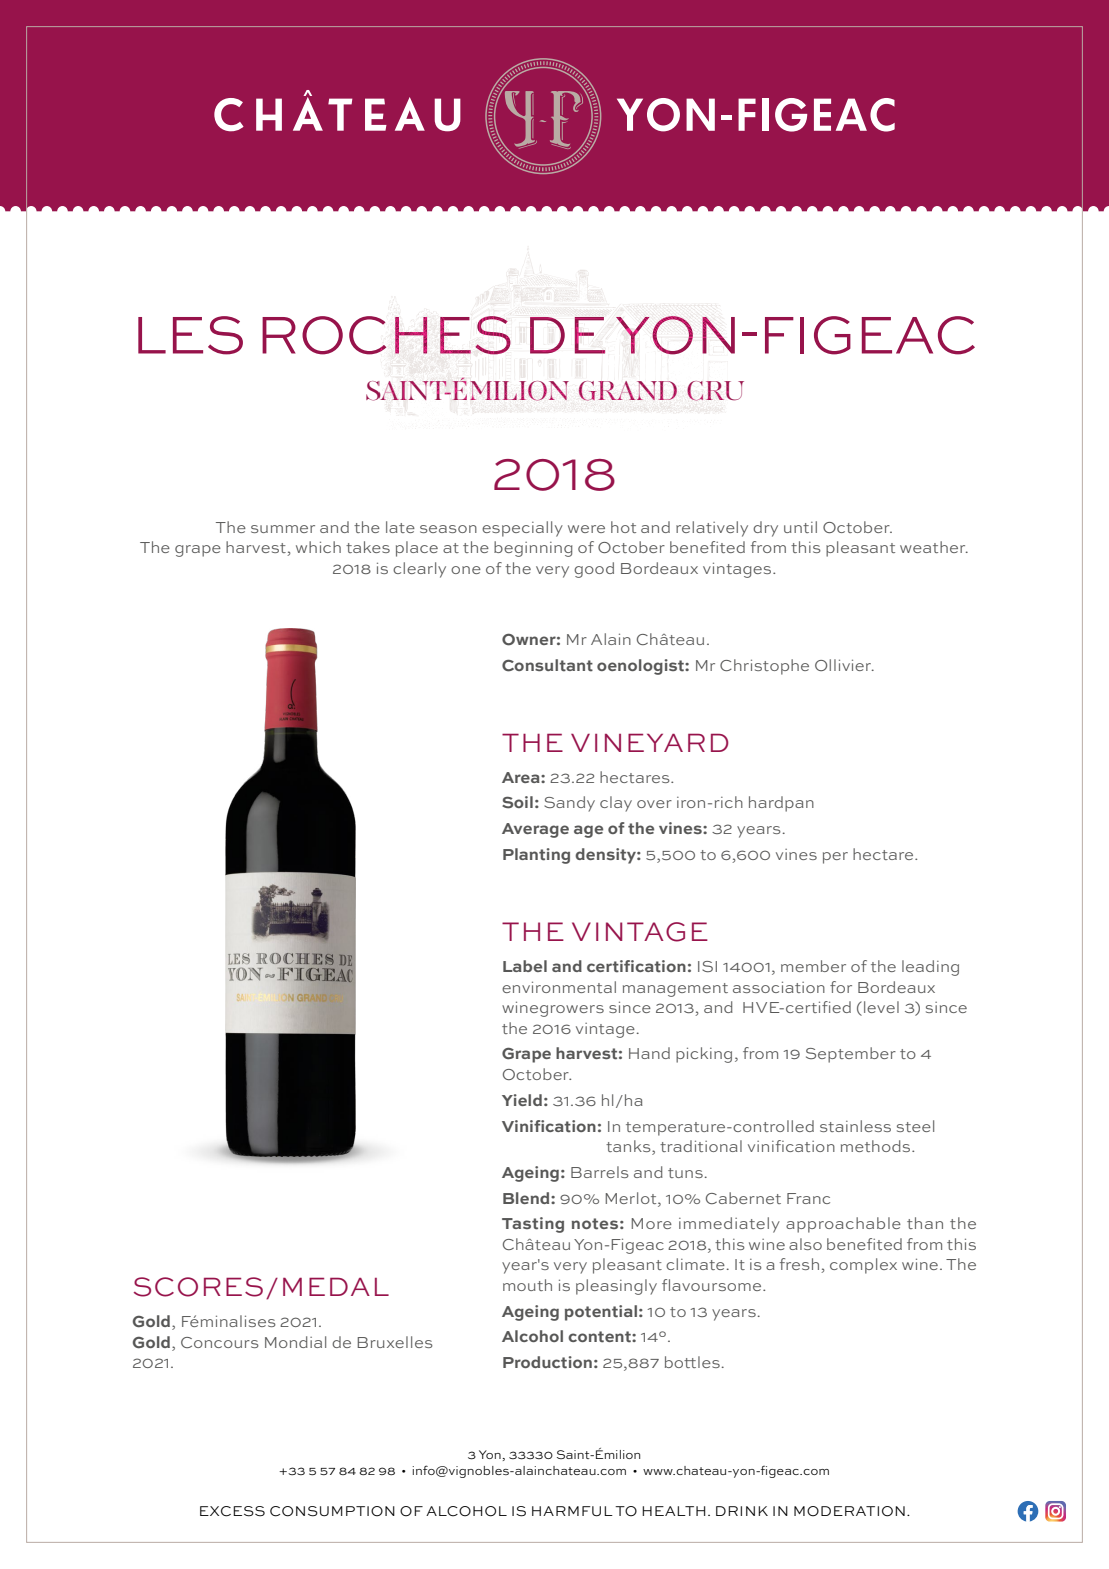 This page has width=1109, height=1569. I want to click on stainless, so click(855, 1126).
